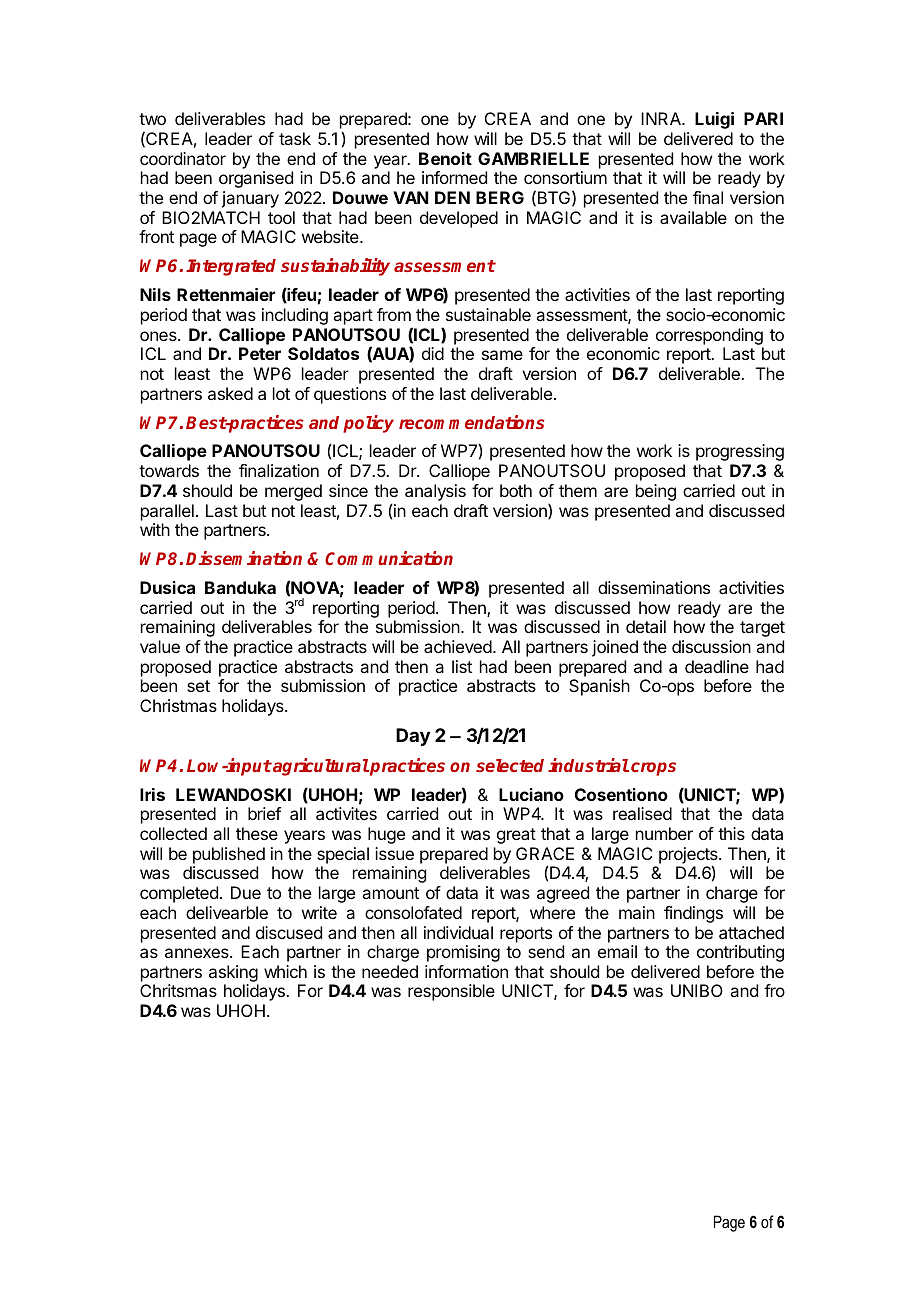 Image resolution: width=924 pixels, height=1308 pixels. What do you see at coordinates (466, 971) in the page?
I see `information` at bounding box center [466, 971].
